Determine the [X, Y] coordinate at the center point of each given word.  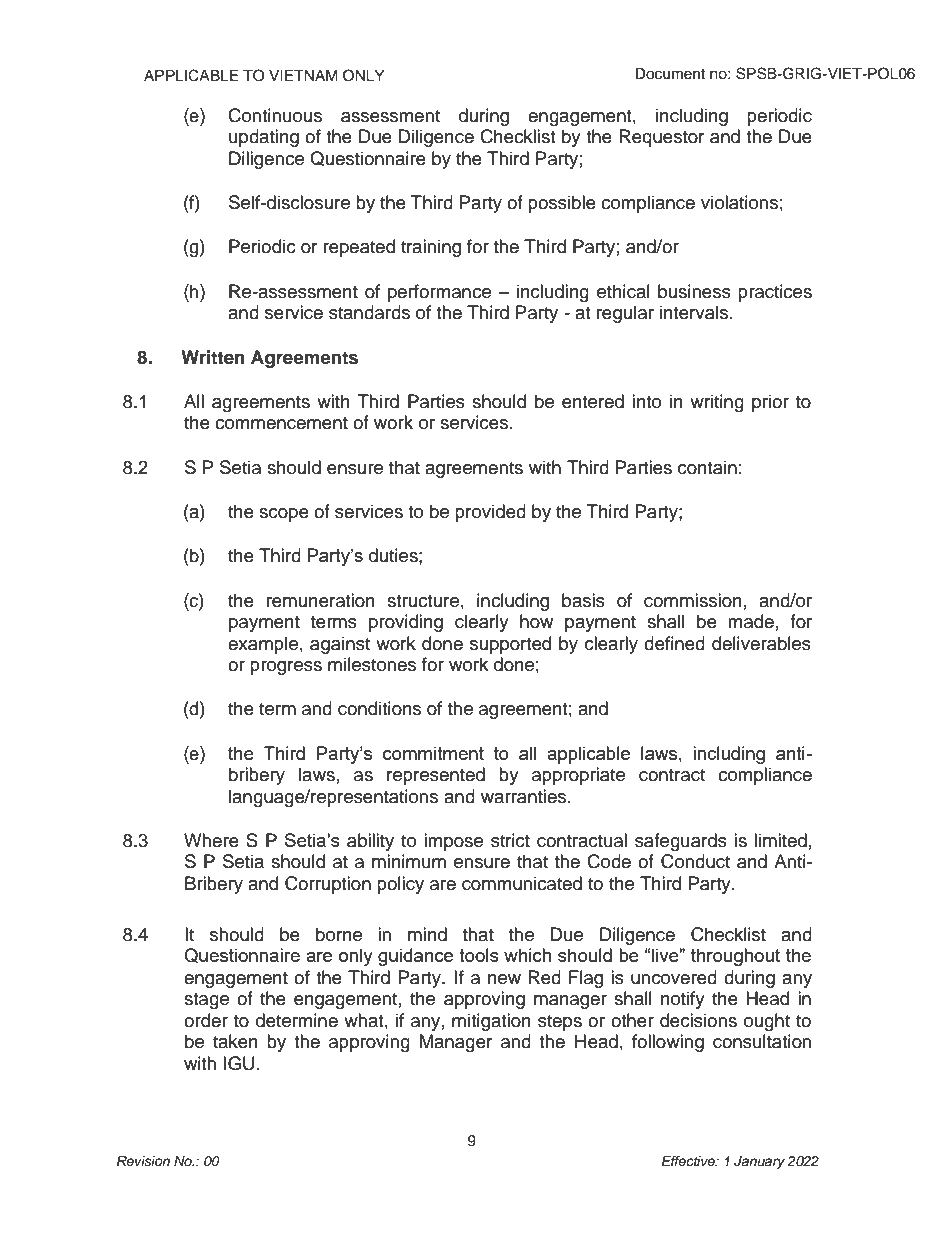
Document [670, 74]
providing [406, 623]
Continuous [275, 115]
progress [286, 668]
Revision [143, 1161]
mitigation [491, 1022]
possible [562, 204]
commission [693, 600]
